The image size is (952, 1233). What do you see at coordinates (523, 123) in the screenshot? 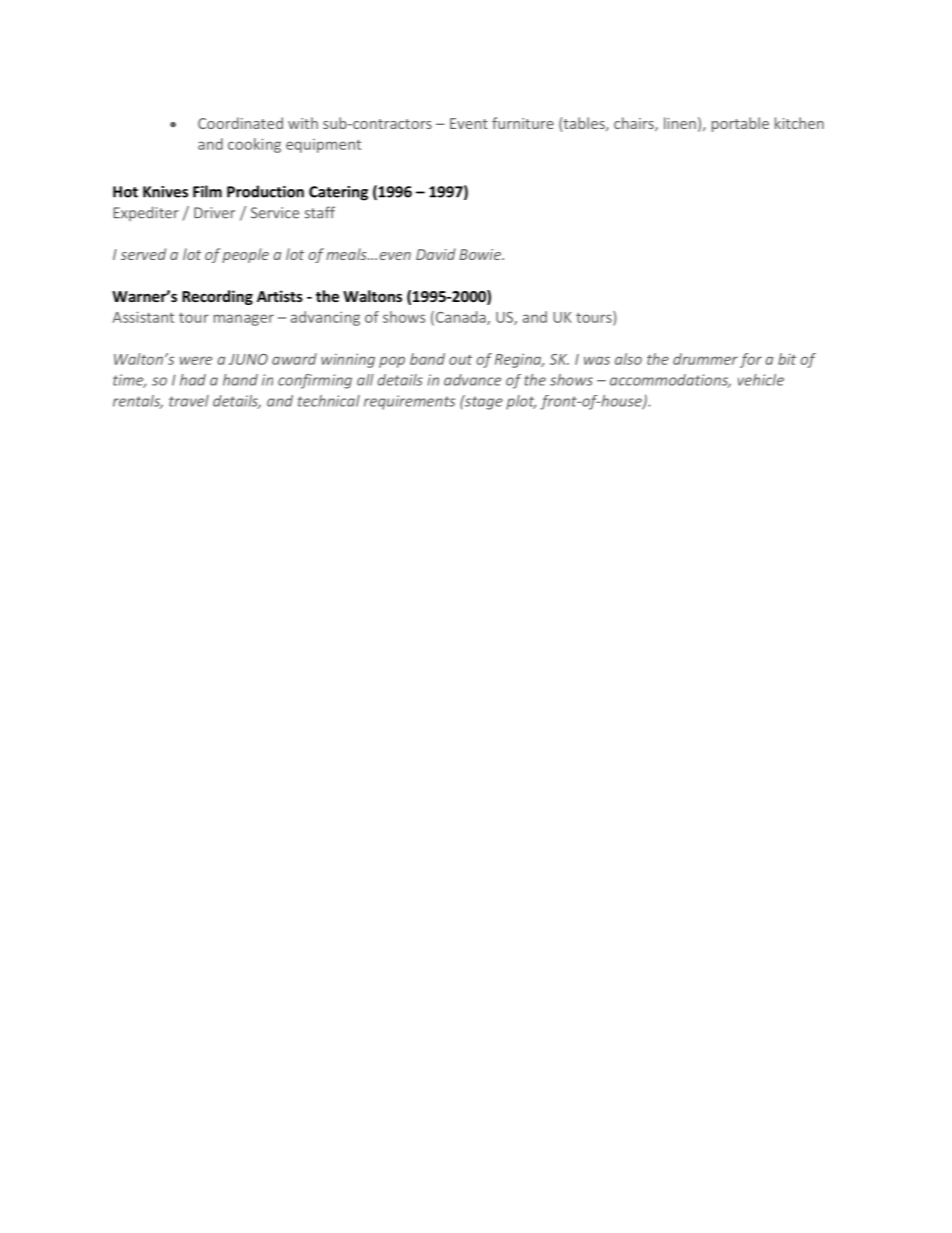
I see `furniture` at bounding box center [523, 123].
